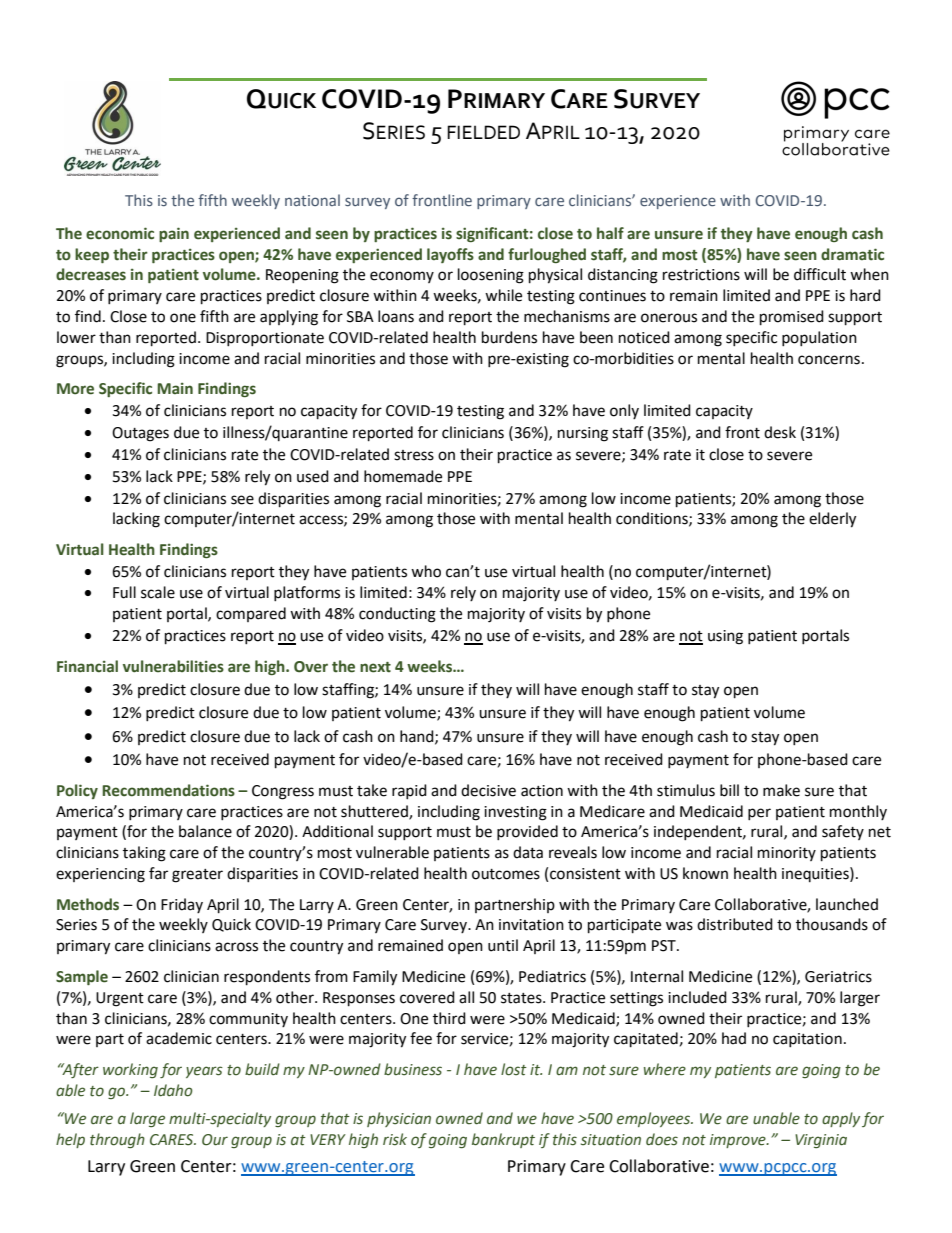 This document has height=1233, width=952. Describe the element at coordinates (174, 234) in the document. I see `pain` at that location.
